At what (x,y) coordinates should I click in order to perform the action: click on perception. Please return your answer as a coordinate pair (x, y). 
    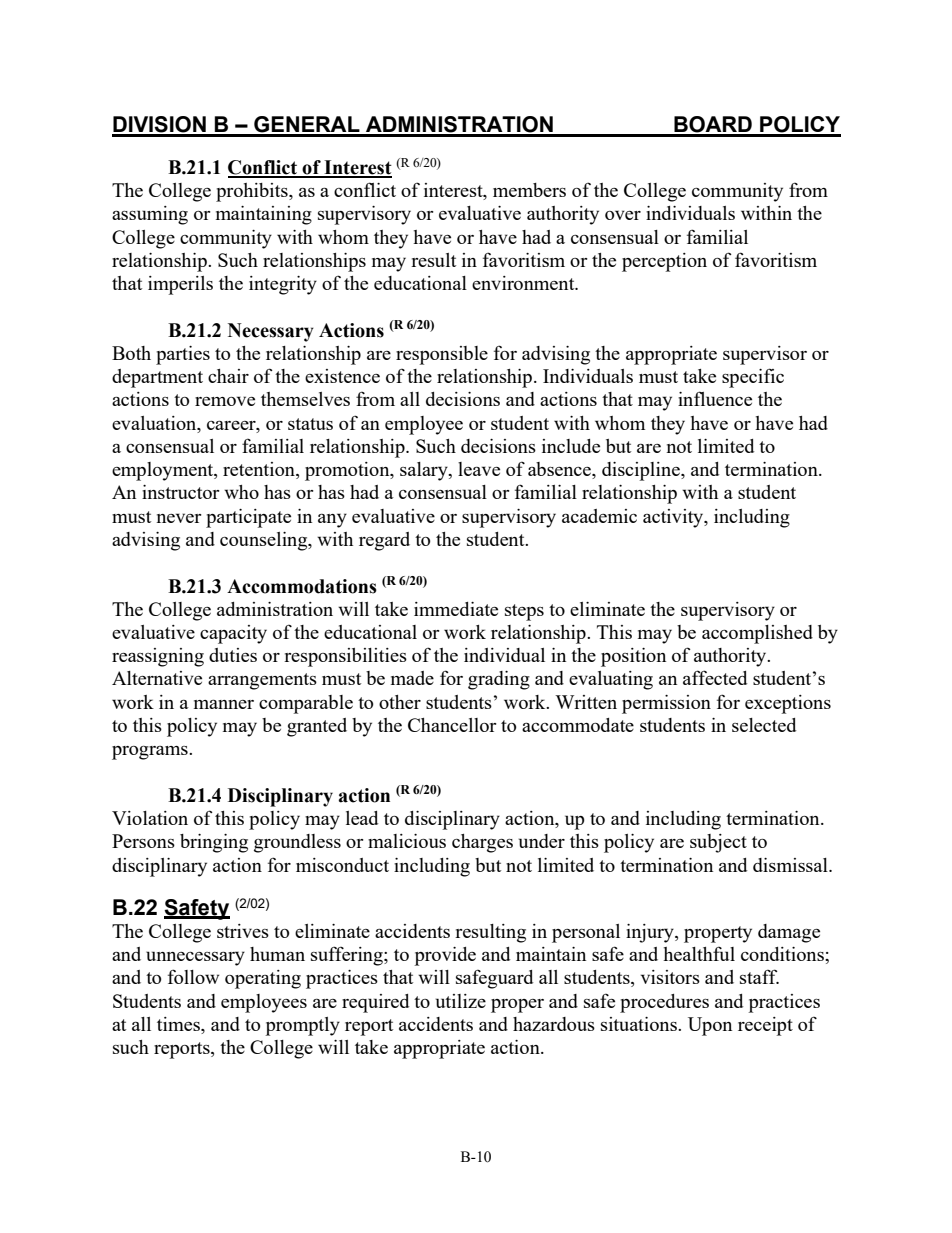
    Looking at the image, I should click on (664, 262).
